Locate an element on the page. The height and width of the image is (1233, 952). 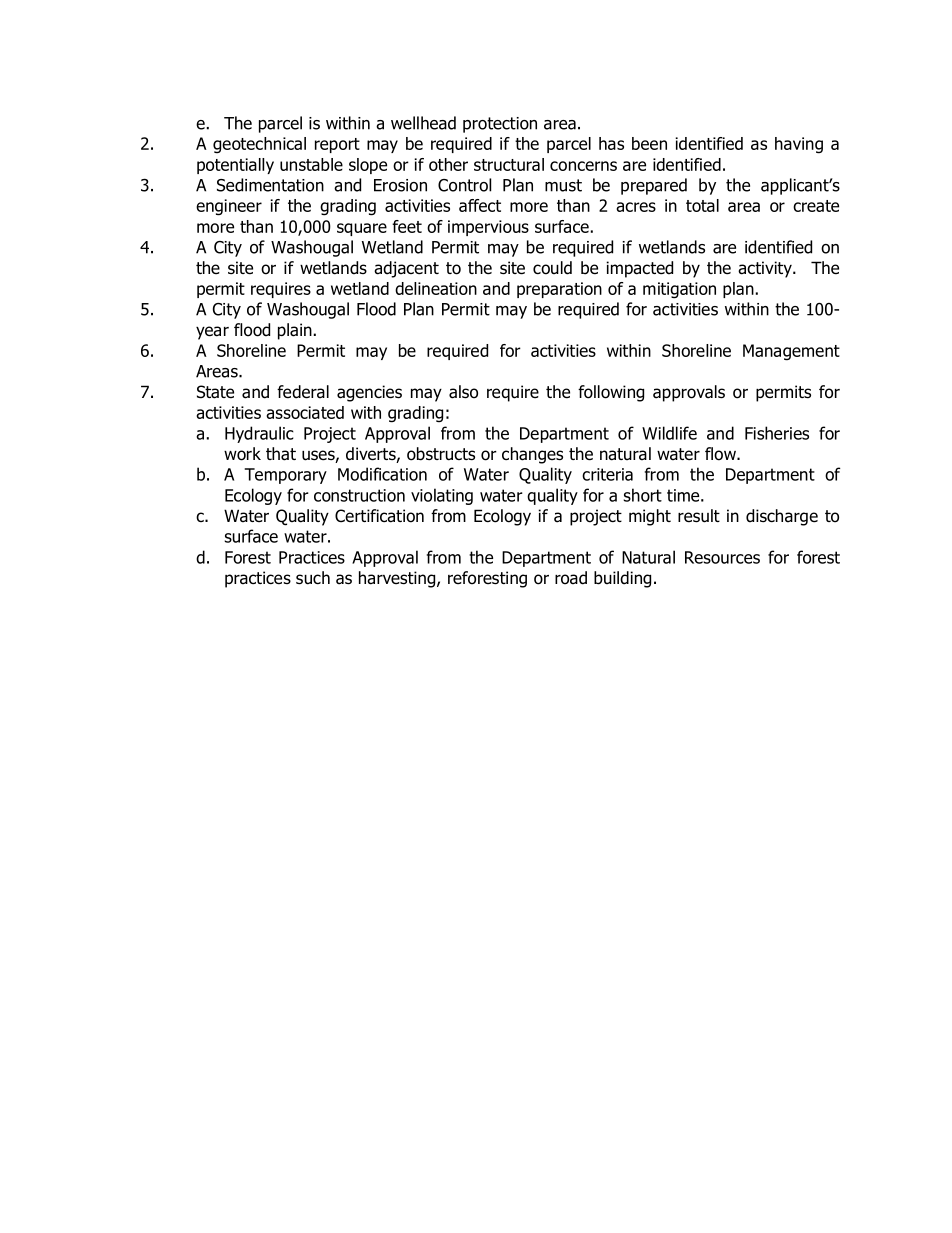
adjacent is located at coordinates (406, 269).
